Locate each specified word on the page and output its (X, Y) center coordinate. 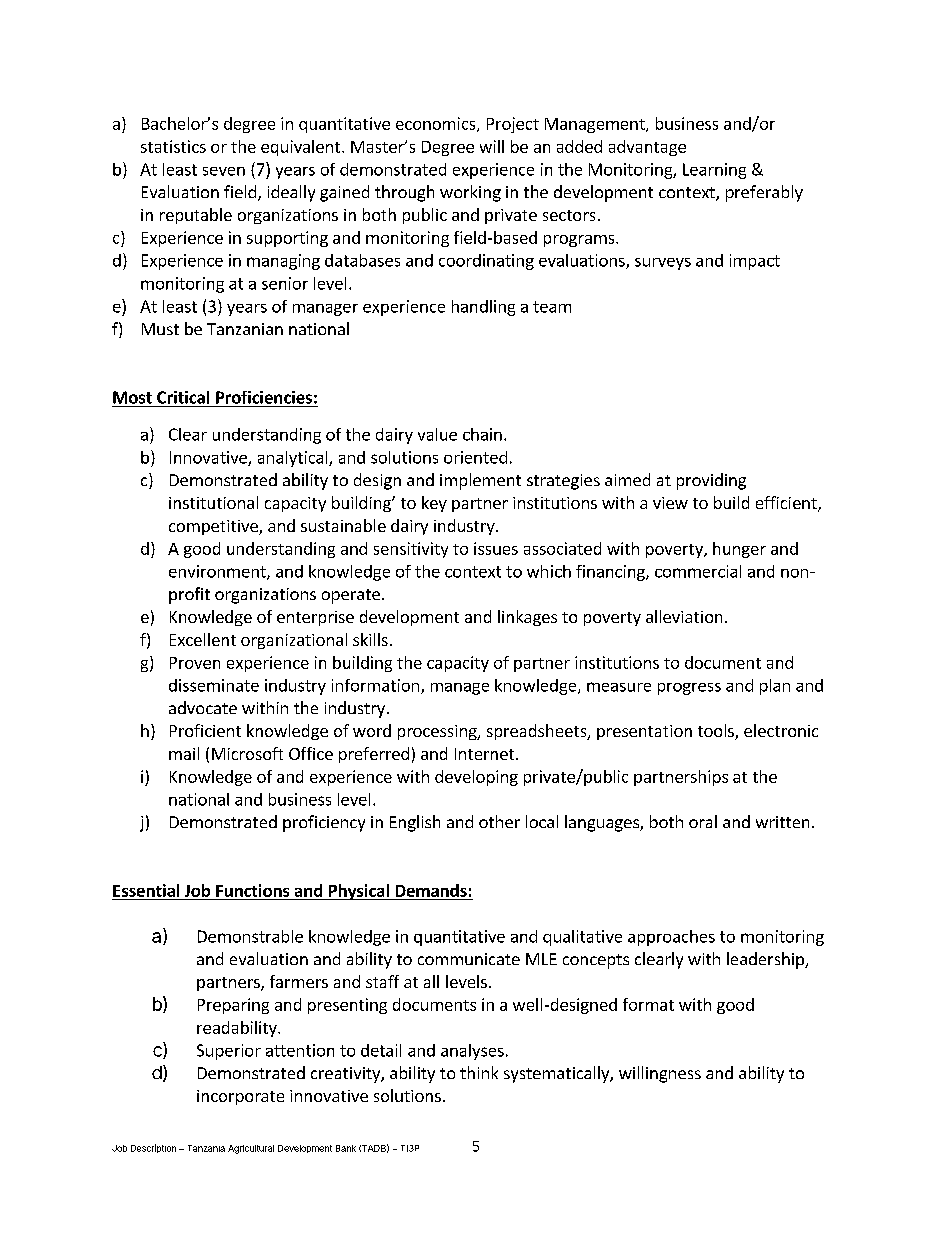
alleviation (684, 616)
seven (224, 171)
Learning (714, 171)
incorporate (240, 1097)
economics (437, 124)
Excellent (203, 639)
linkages (527, 618)
